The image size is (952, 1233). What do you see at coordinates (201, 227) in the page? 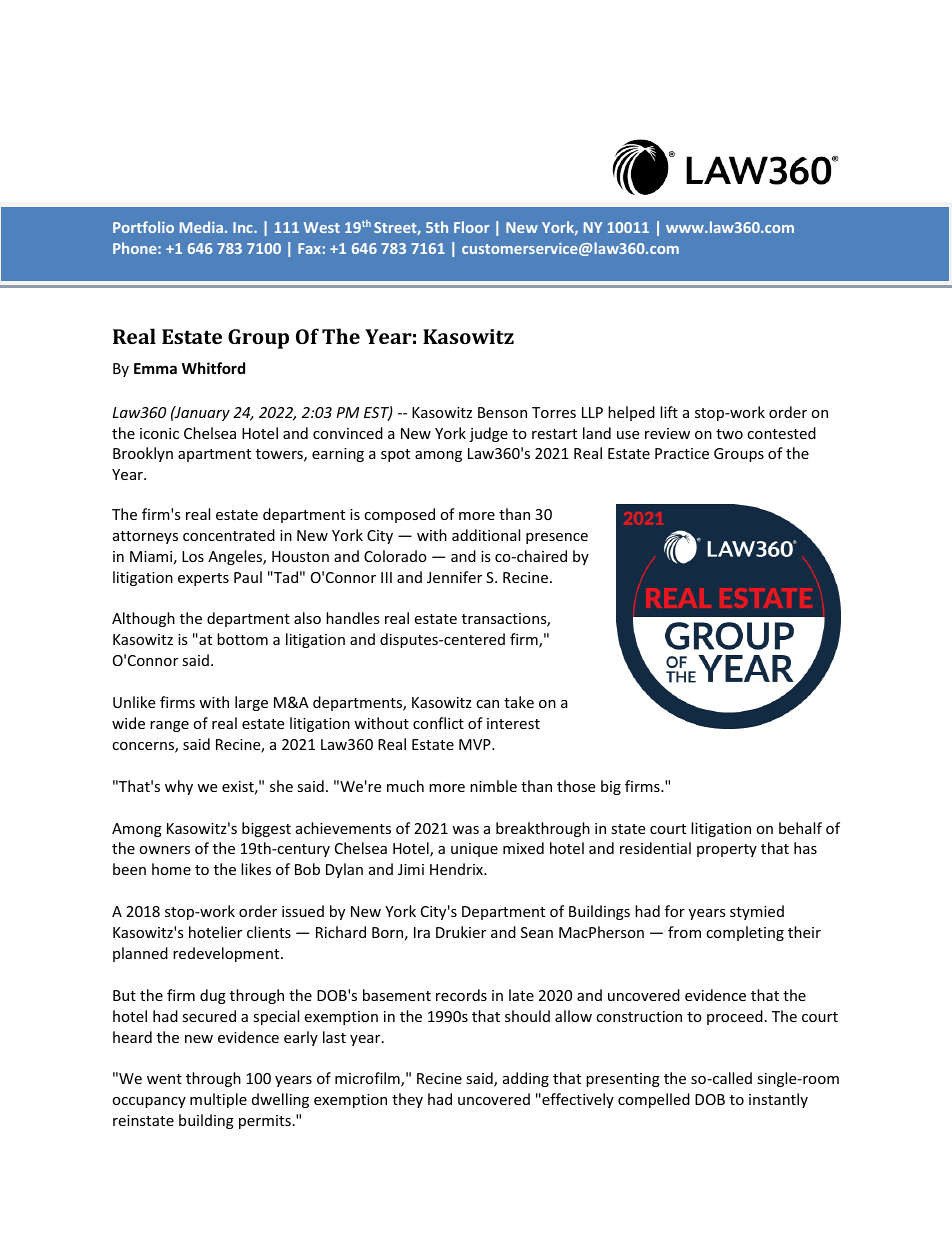
I see `Media` at bounding box center [201, 227].
